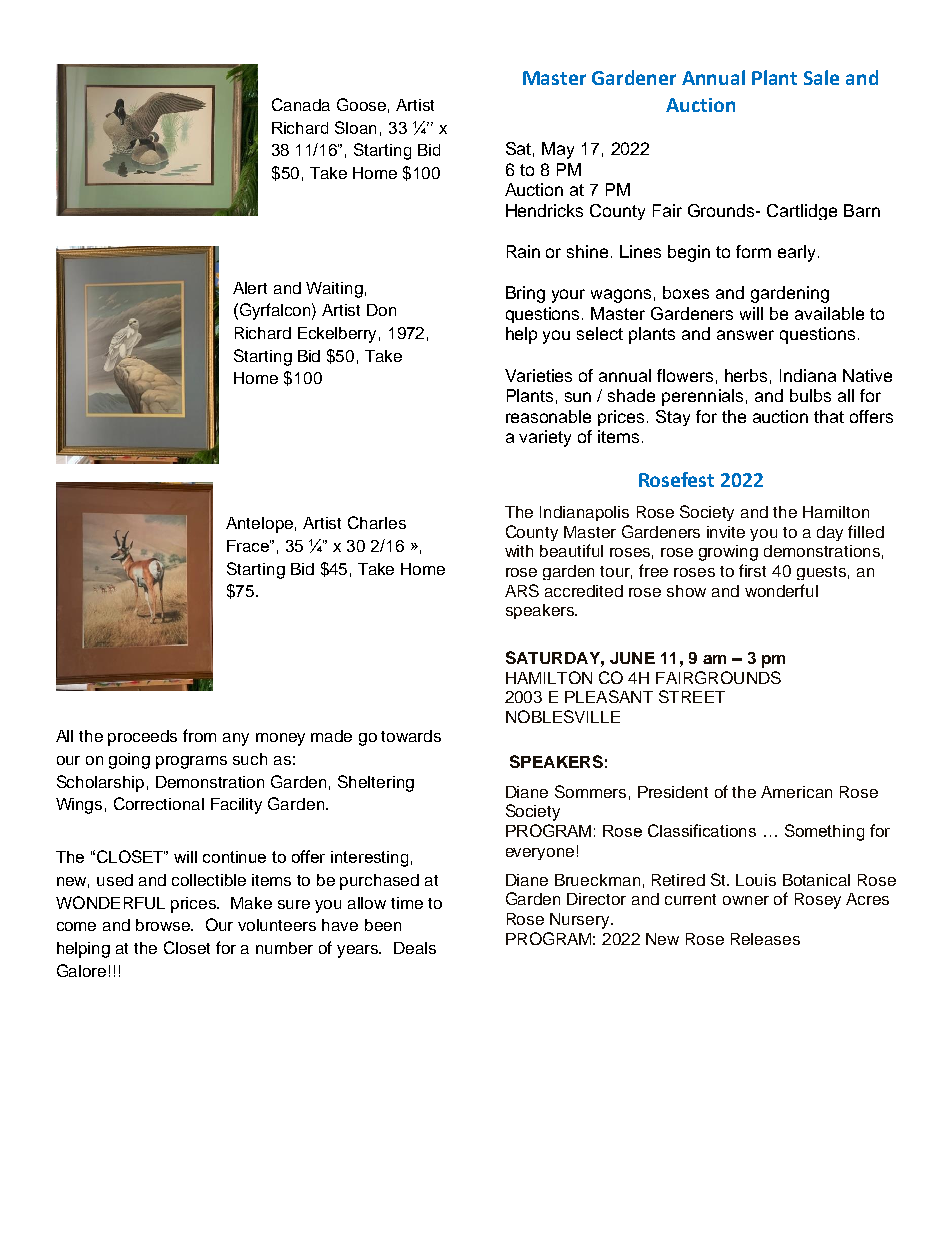 The image size is (952, 1233). Describe the element at coordinates (301, 104) in the document. I see `Canada` at that location.
